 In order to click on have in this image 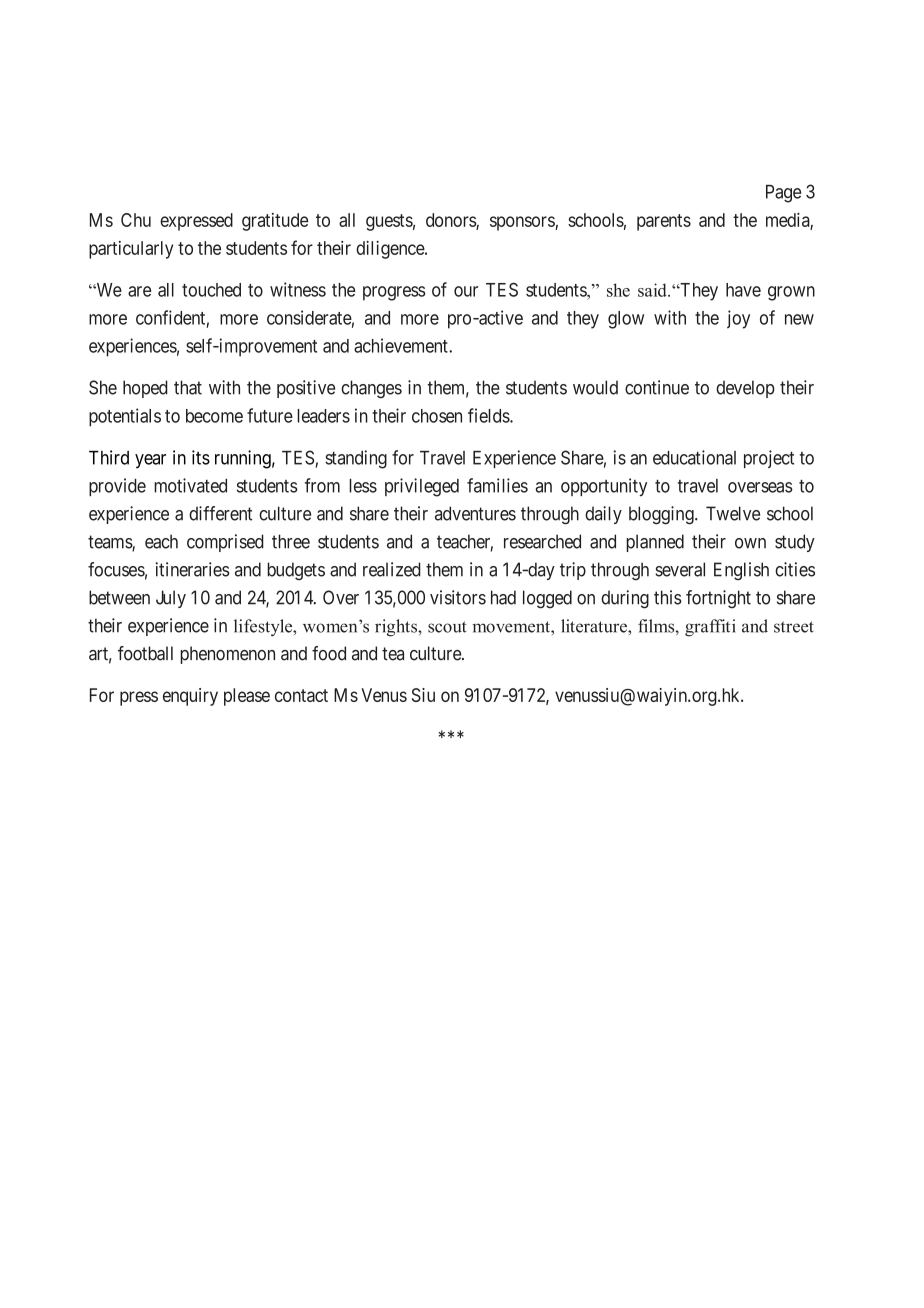, I will do `click(743, 290)`.
